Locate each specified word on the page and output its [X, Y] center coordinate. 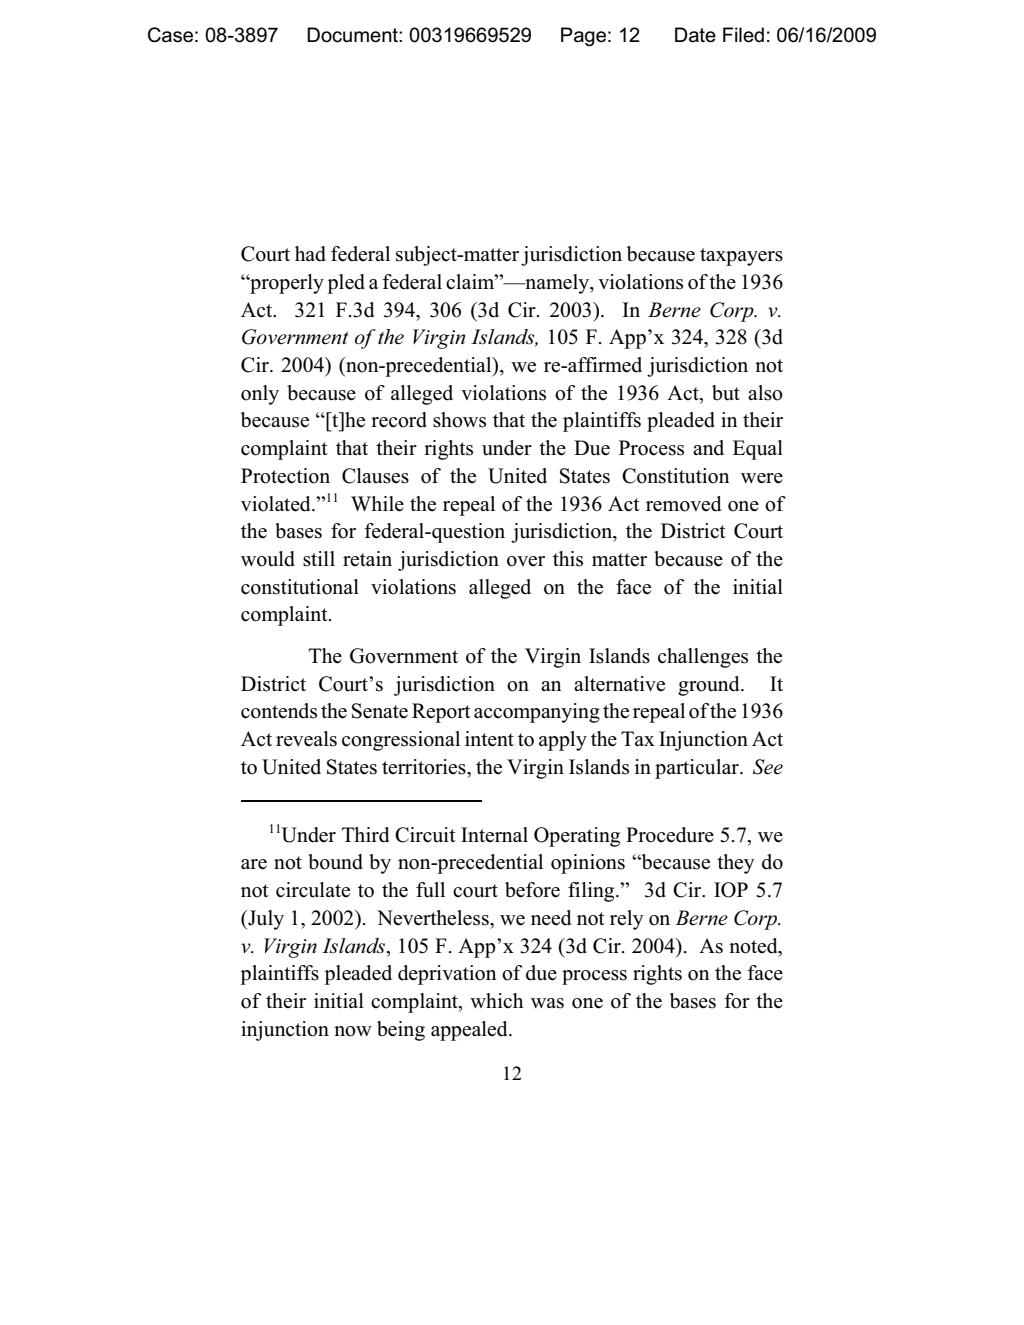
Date [695, 35]
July [265, 920]
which [496, 1001]
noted [754, 946]
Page [583, 37]
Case [170, 35]
